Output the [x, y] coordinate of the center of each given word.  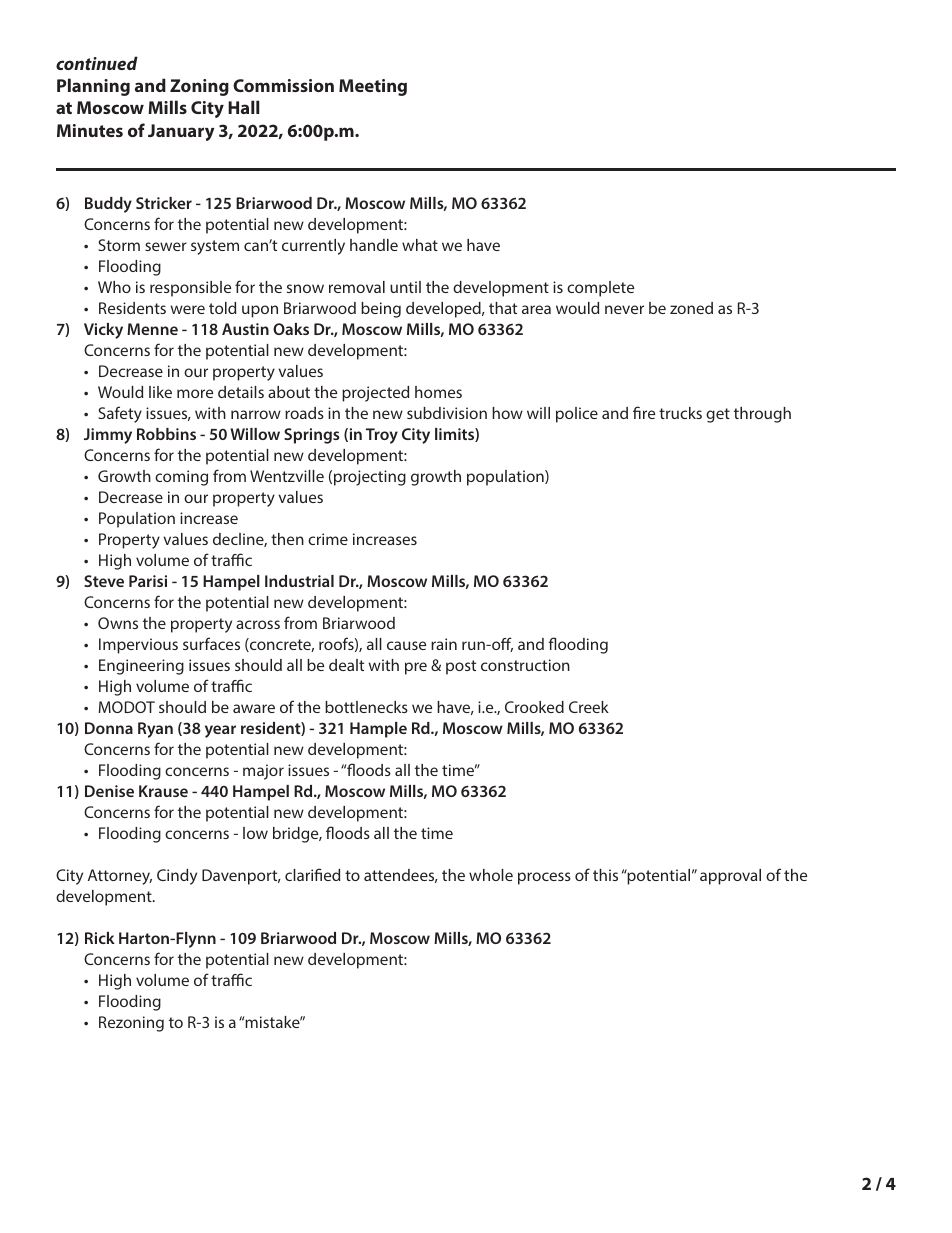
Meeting [373, 87]
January [181, 132]
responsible [190, 289]
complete [600, 289]
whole [491, 875]
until [405, 287]
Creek [589, 707]
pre [416, 668]
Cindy [177, 877]
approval [730, 877]
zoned [691, 308]
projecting [370, 478]
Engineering [141, 667]
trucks [680, 413]
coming [181, 478]
